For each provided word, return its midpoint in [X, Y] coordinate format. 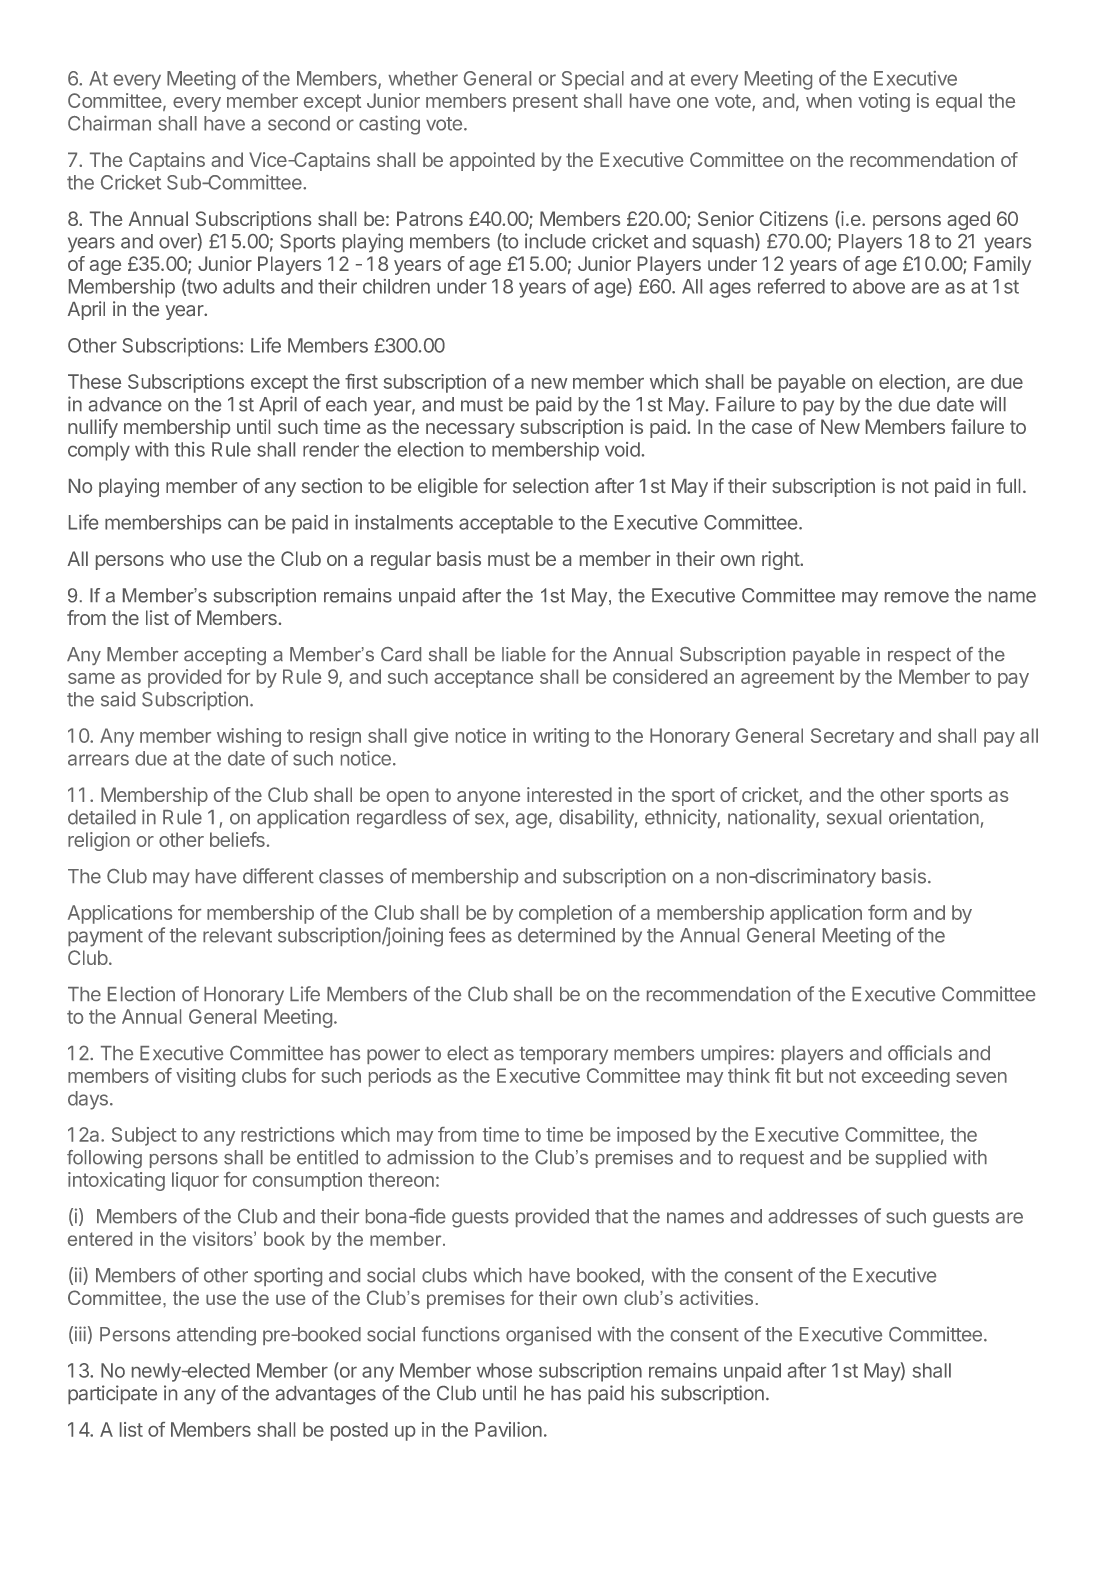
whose [504, 1370]
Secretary [852, 737]
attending [216, 1336]
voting [884, 102]
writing [561, 737]
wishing [249, 737]
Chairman [109, 123]
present [545, 103]
